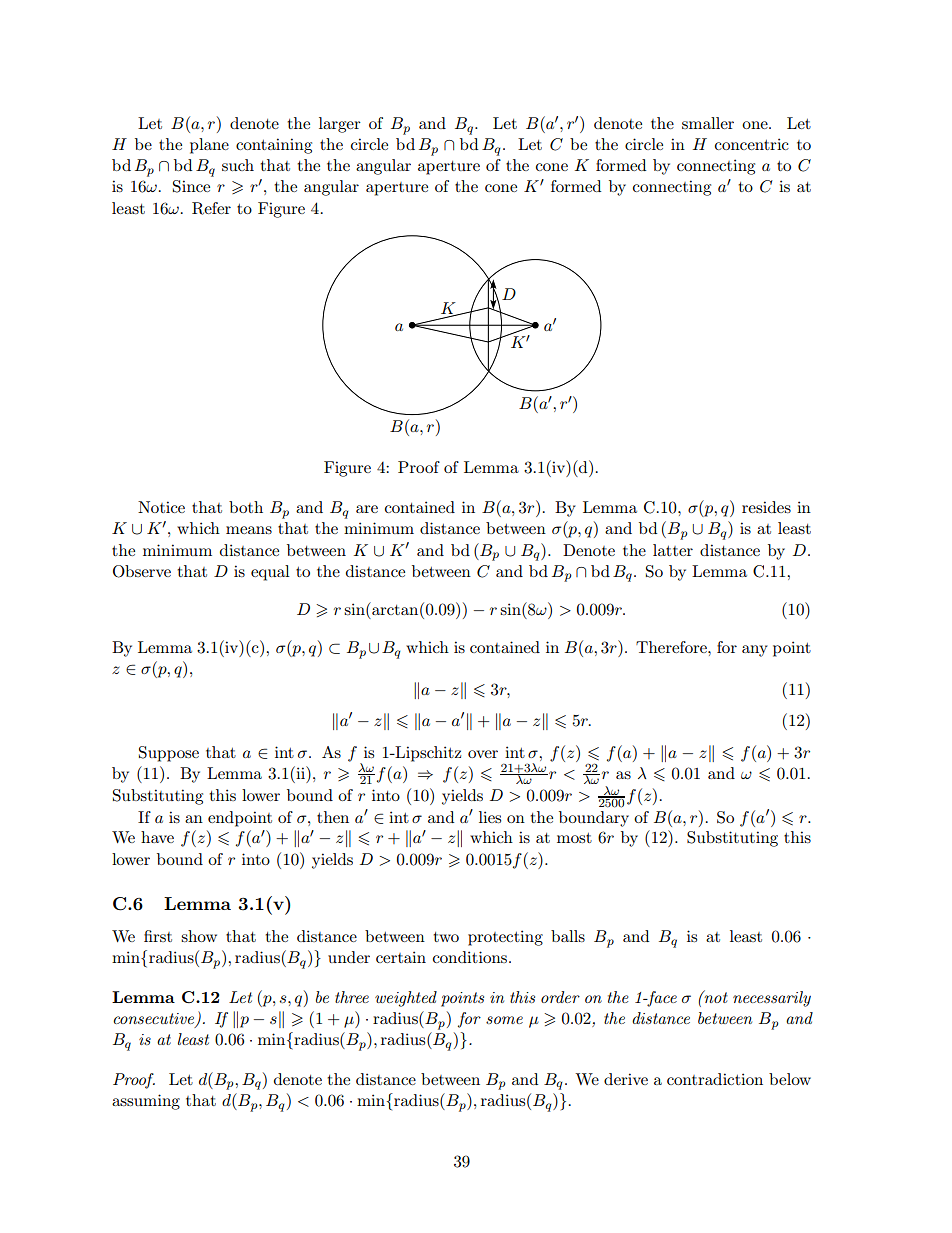 The image size is (952, 1233). Describe the element at coordinates (340, 125) in the image. I see `larger` at that location.
